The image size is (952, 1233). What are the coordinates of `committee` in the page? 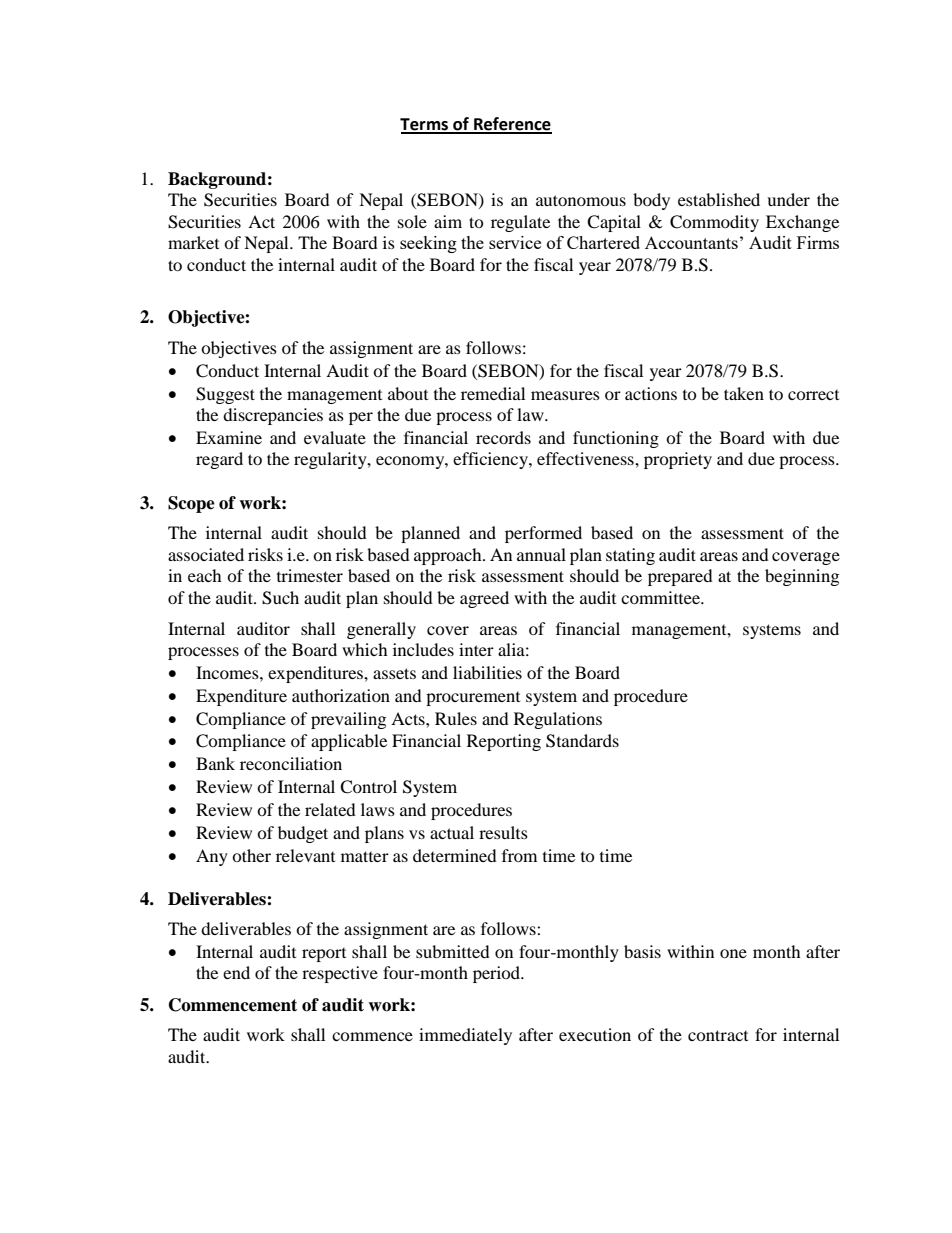 It's located at (661, 597).
